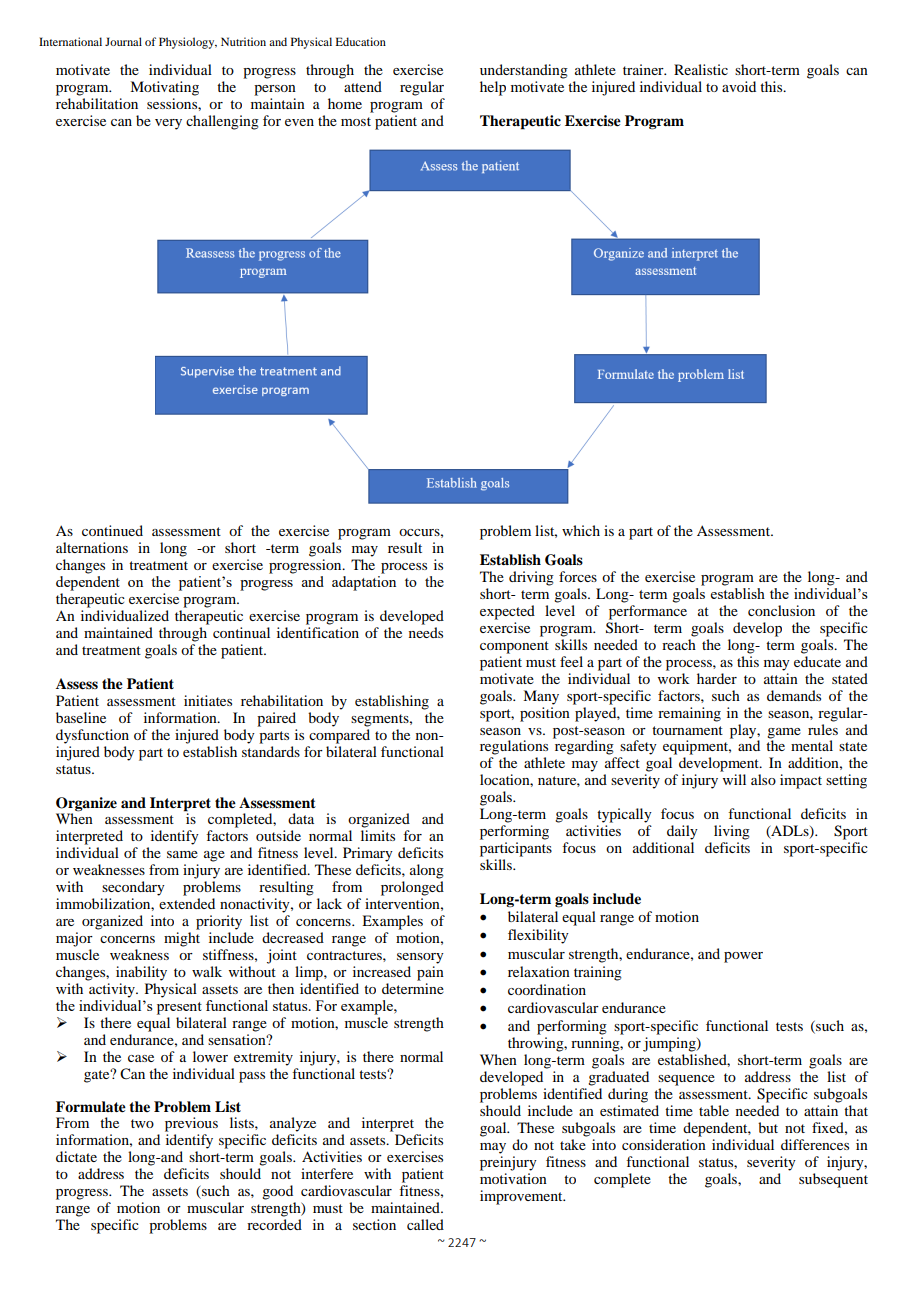 This page has height=1308, width=924. Describe the element at coordinates (112, 530) in the page. I see `continued` at that location.
